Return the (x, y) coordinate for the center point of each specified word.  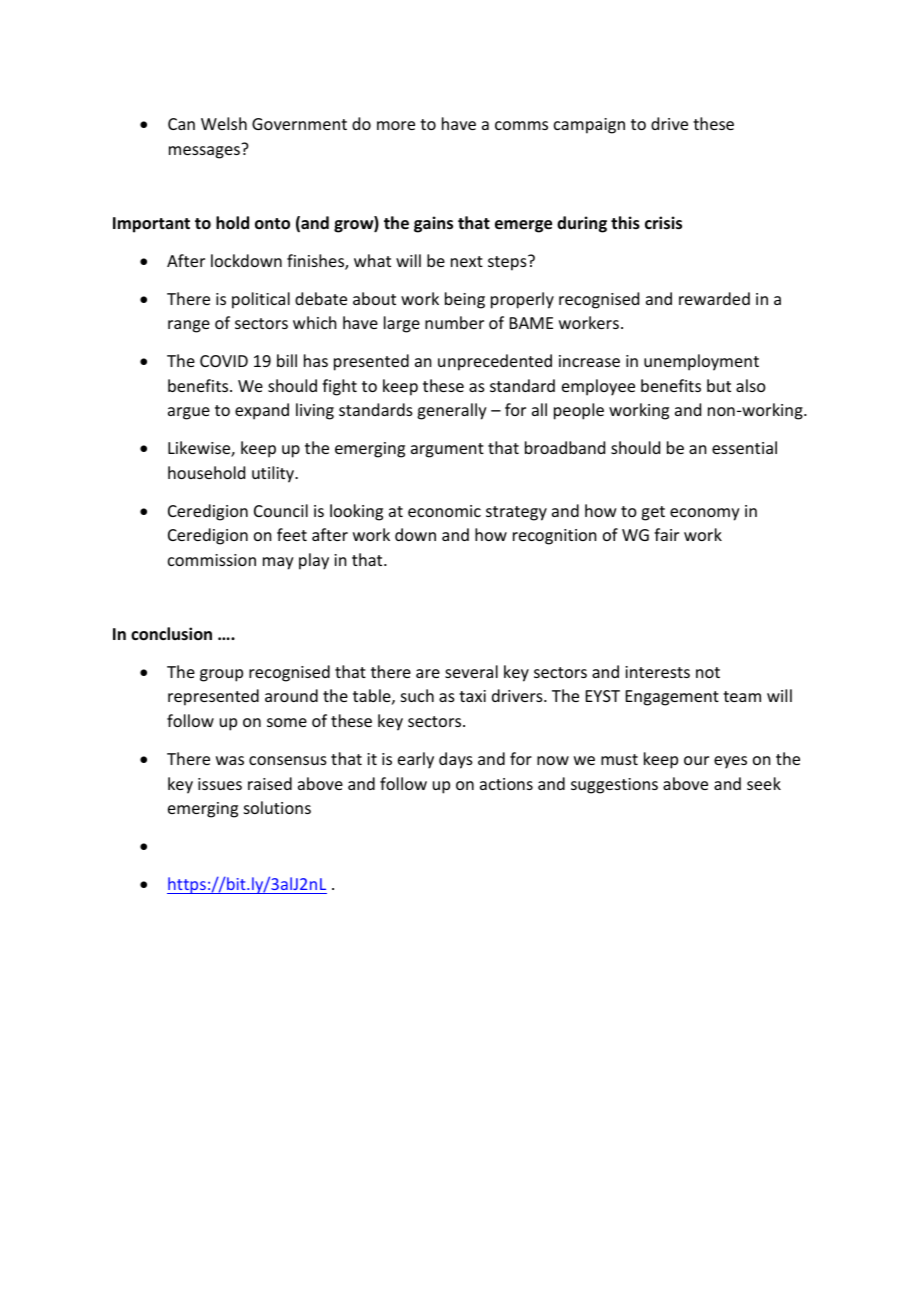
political (261, 300)
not (708, 672)
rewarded (714, 298)
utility (274, 474)
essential (744, 447)
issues (220, 784)
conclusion (171, 634)
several (471, 671)
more (396, 125)
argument (447, 450)
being (465, 300)
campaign (589, 126)
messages (204, 152)
